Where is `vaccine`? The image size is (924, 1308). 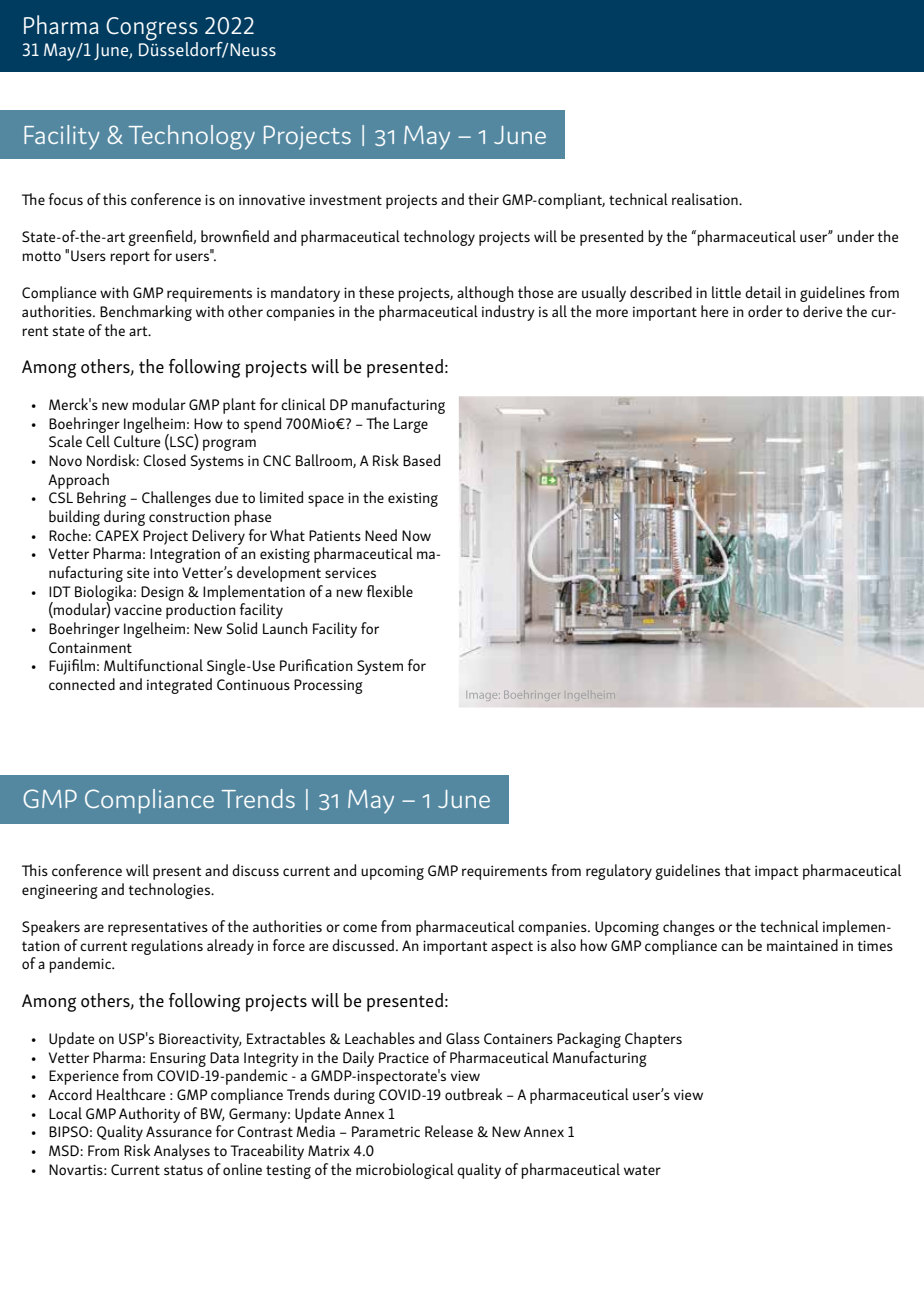
vaccine is located at coordinates (138, 609).
